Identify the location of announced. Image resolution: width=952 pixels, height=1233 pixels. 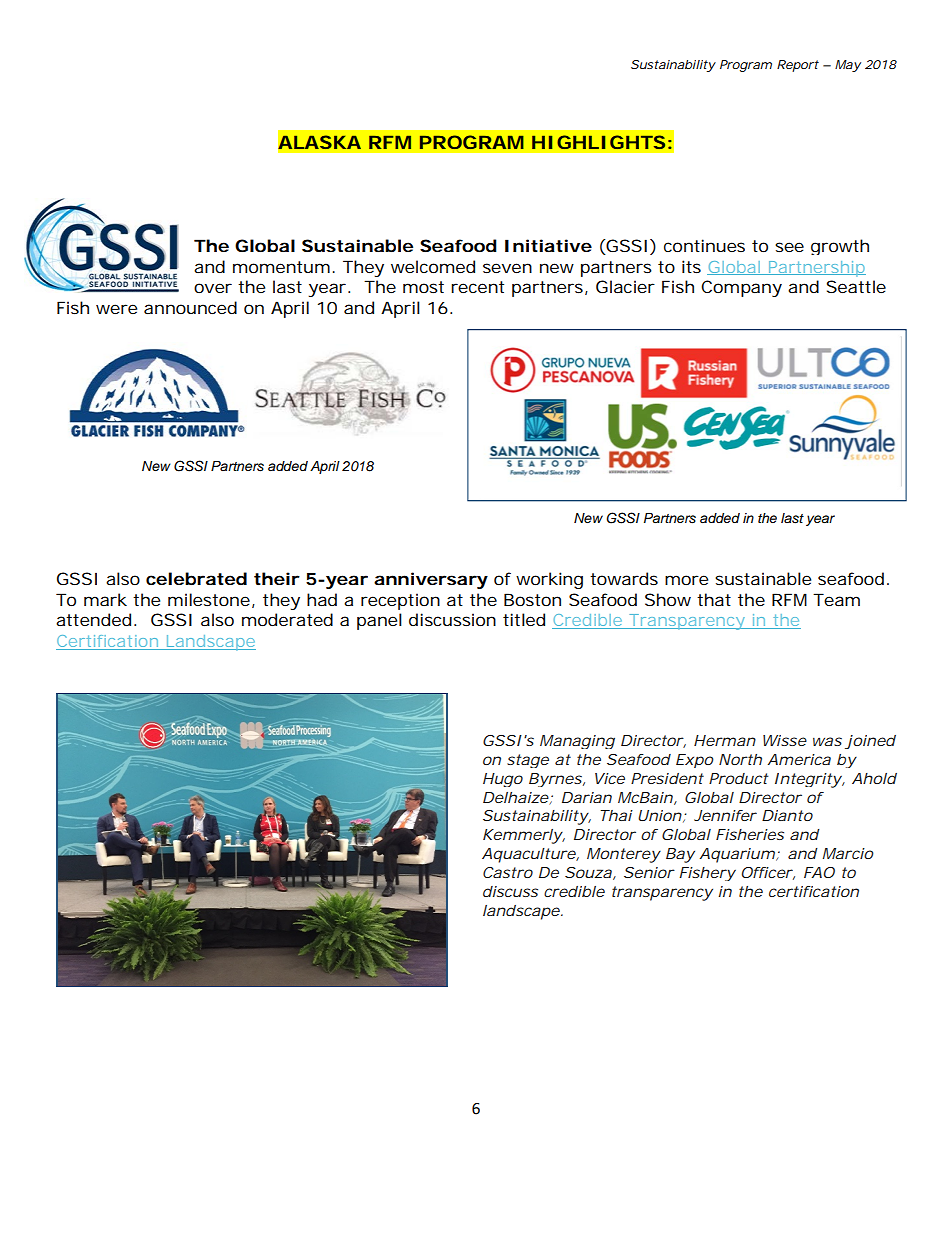
(190, 307).
